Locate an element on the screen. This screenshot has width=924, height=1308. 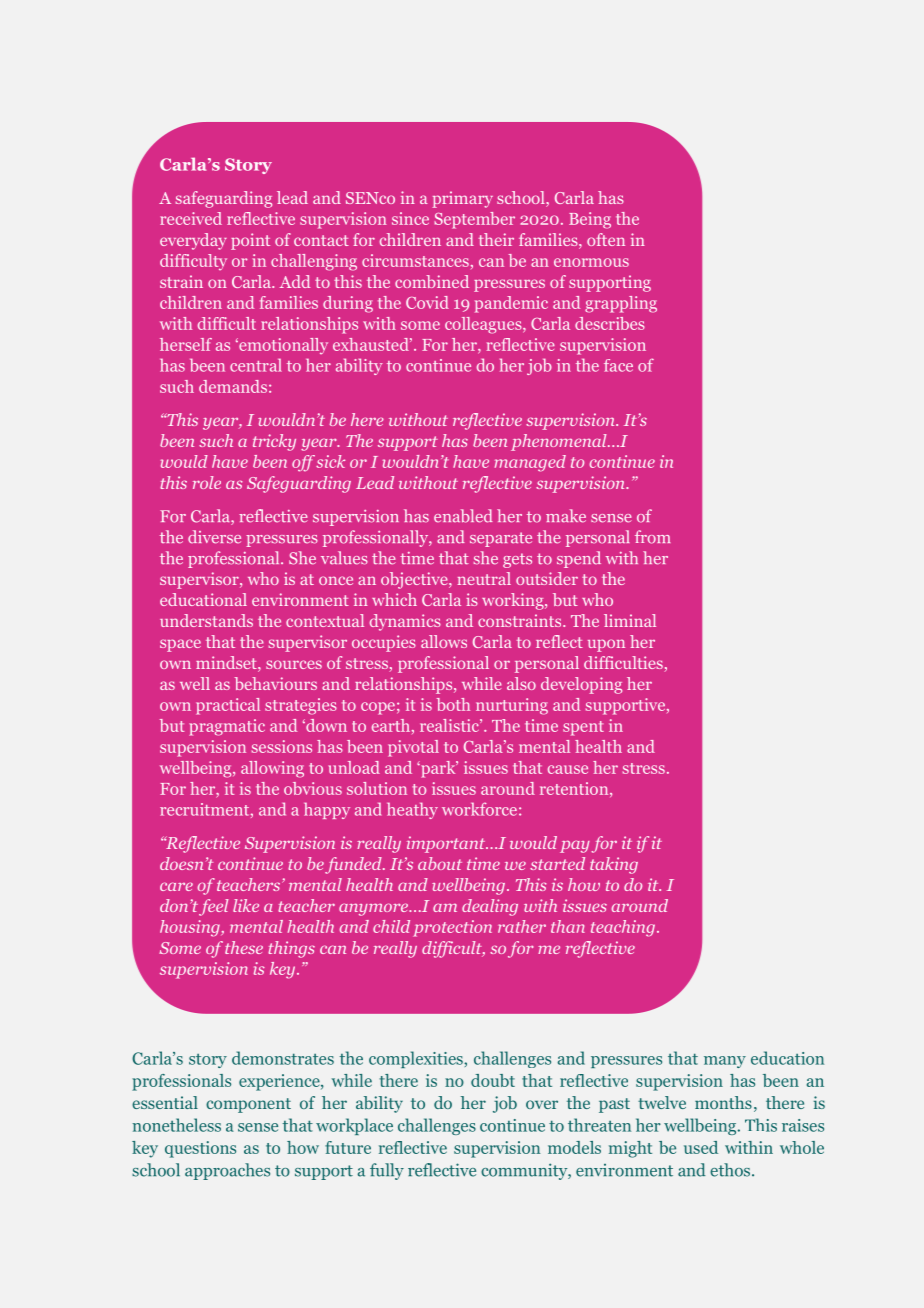
dealing is located at coordinates (490, 907).
